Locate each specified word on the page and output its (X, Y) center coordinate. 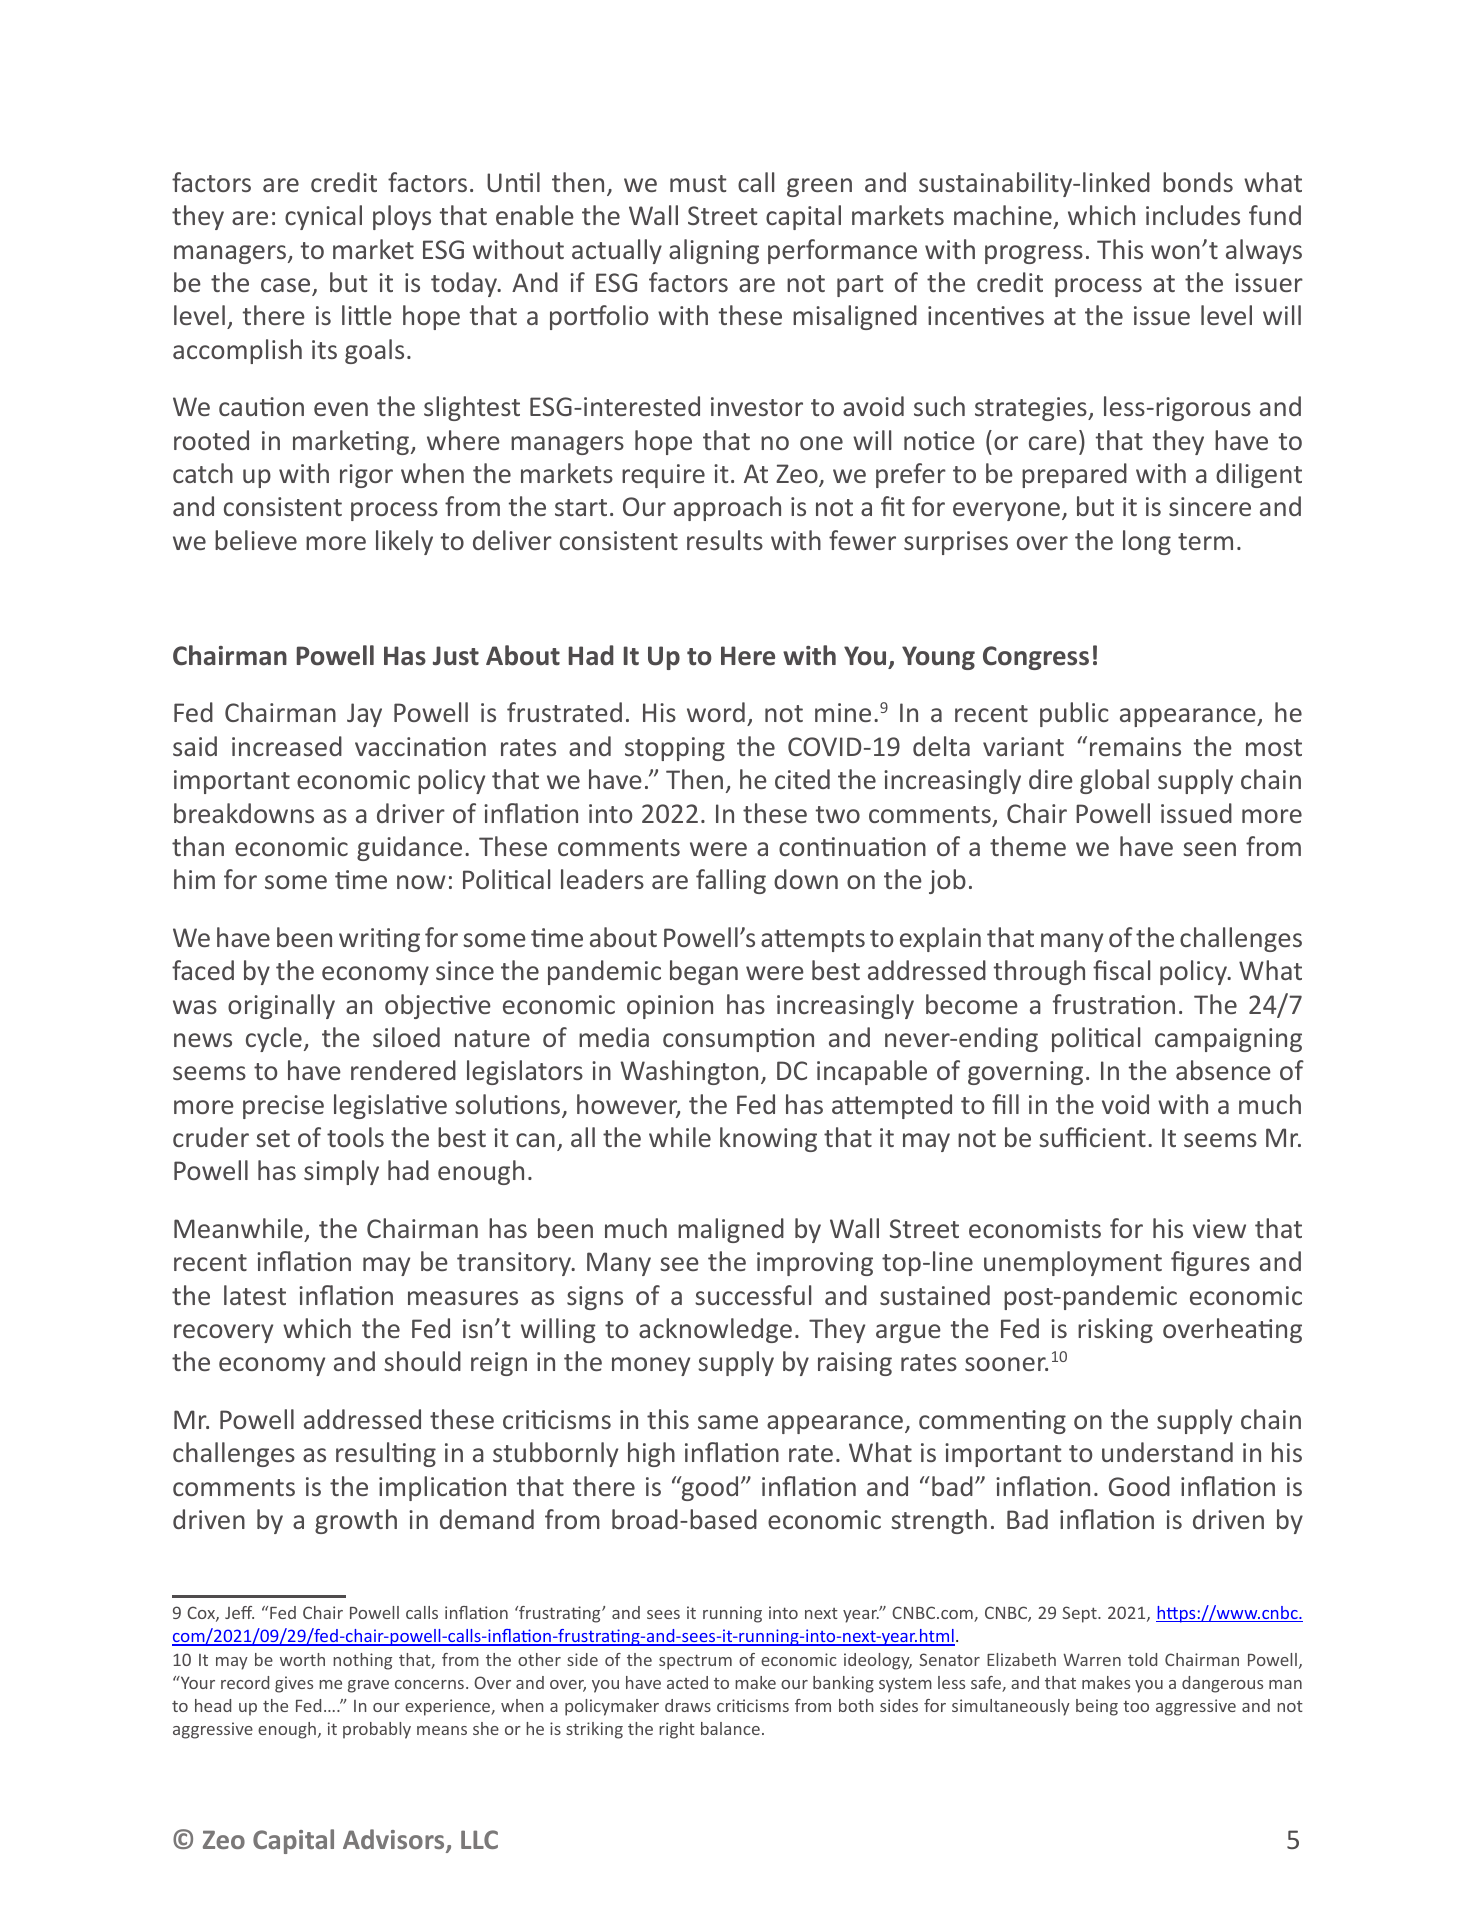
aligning (714, 251)
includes (1193, 215)
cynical (323, 217)
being (1097, 1707)
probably (377, 1730)
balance (730, 1728)
